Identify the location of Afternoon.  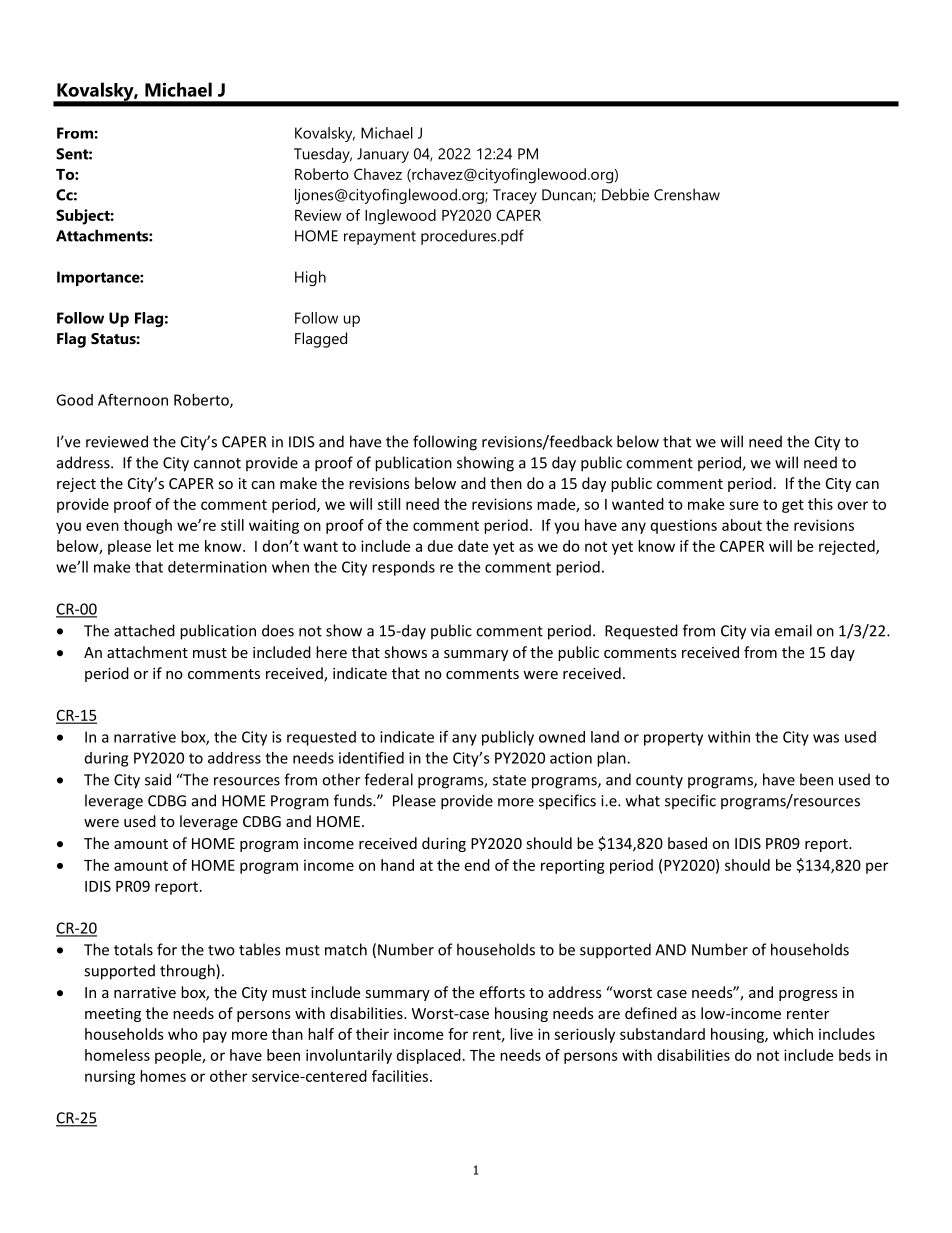
(133, 400).
